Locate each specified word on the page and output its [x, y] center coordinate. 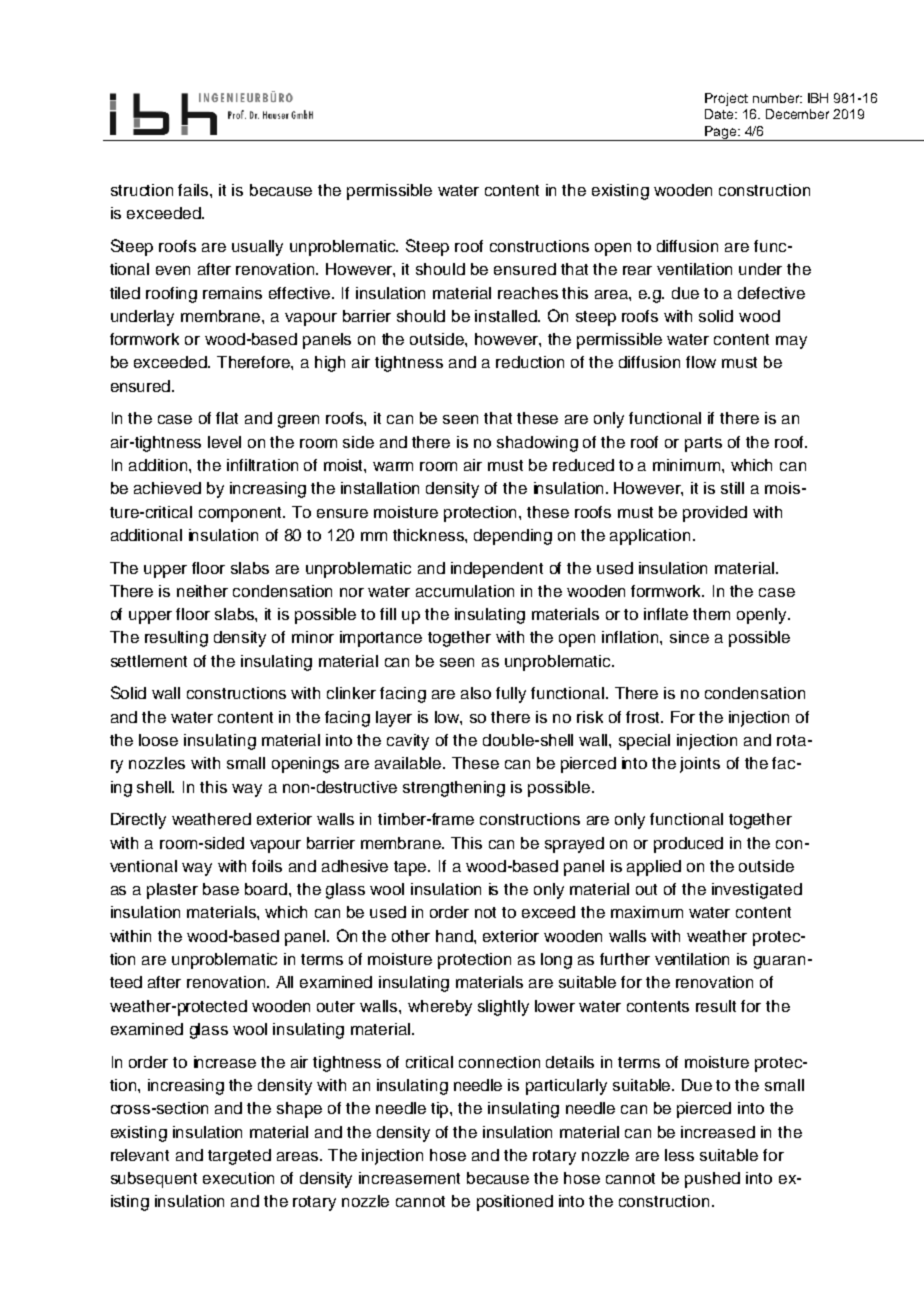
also [476, 693]
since [689, 637]
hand [455, 936]
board [267, 889]
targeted [239, 1157]
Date [720, 114]
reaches [528, 293]
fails [194, 190]
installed [507, 316]
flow [701, 362]
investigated [757, 891]
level [224, 442]
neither [202, 591]
